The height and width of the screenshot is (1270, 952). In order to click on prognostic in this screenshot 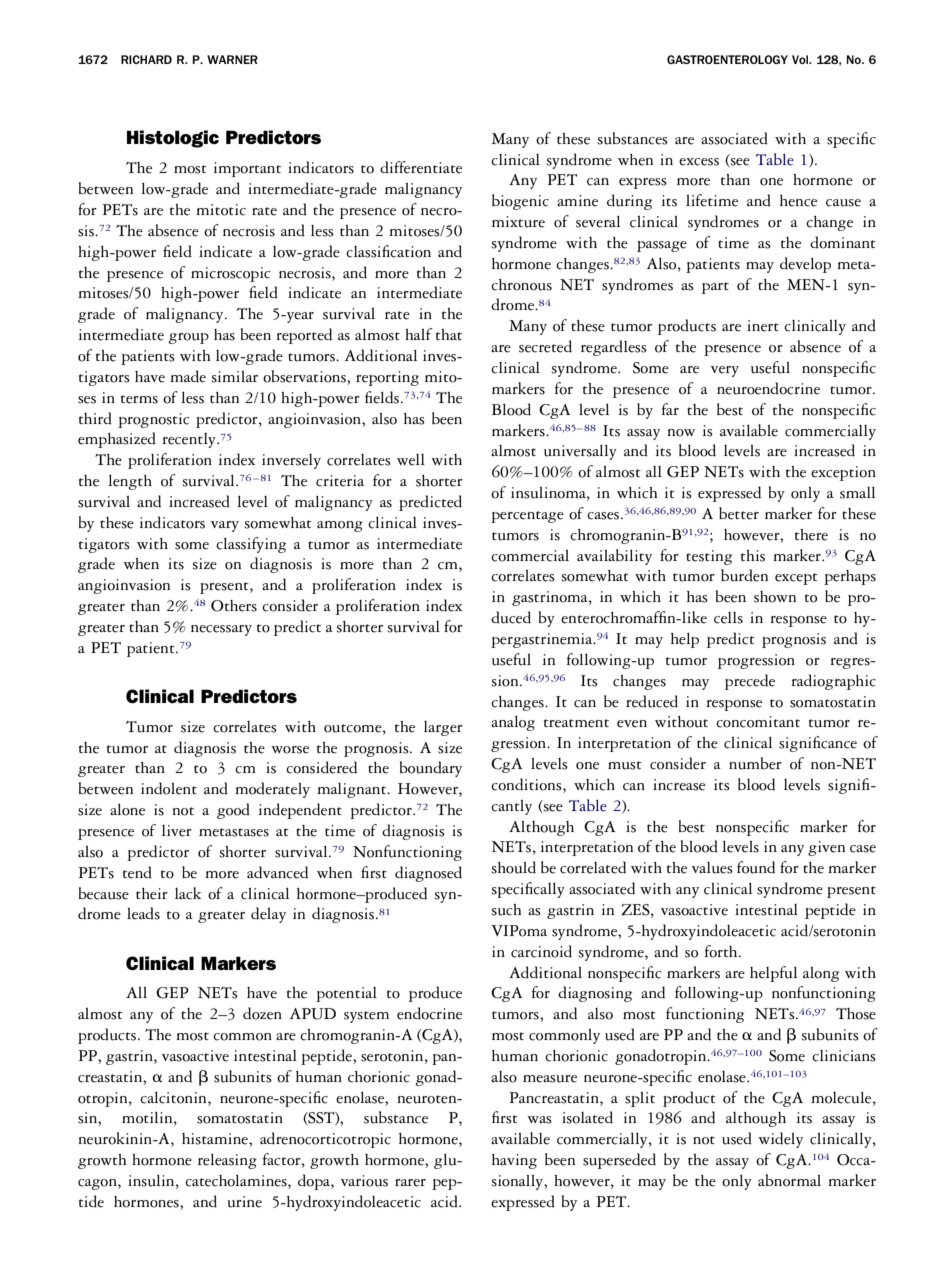, I will do `click(153, 420)`.
